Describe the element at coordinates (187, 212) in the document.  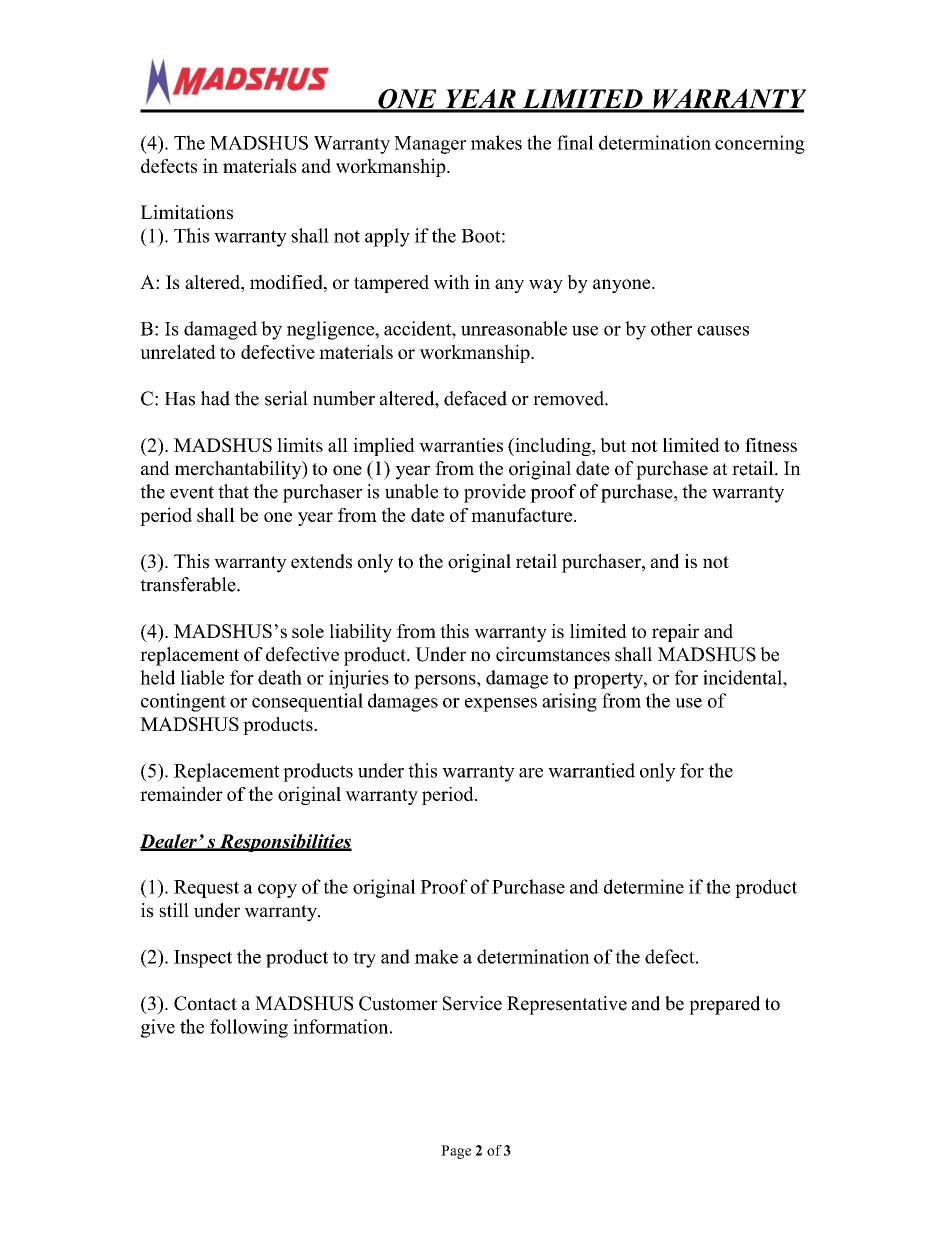
I see `Limitations` at that location.
